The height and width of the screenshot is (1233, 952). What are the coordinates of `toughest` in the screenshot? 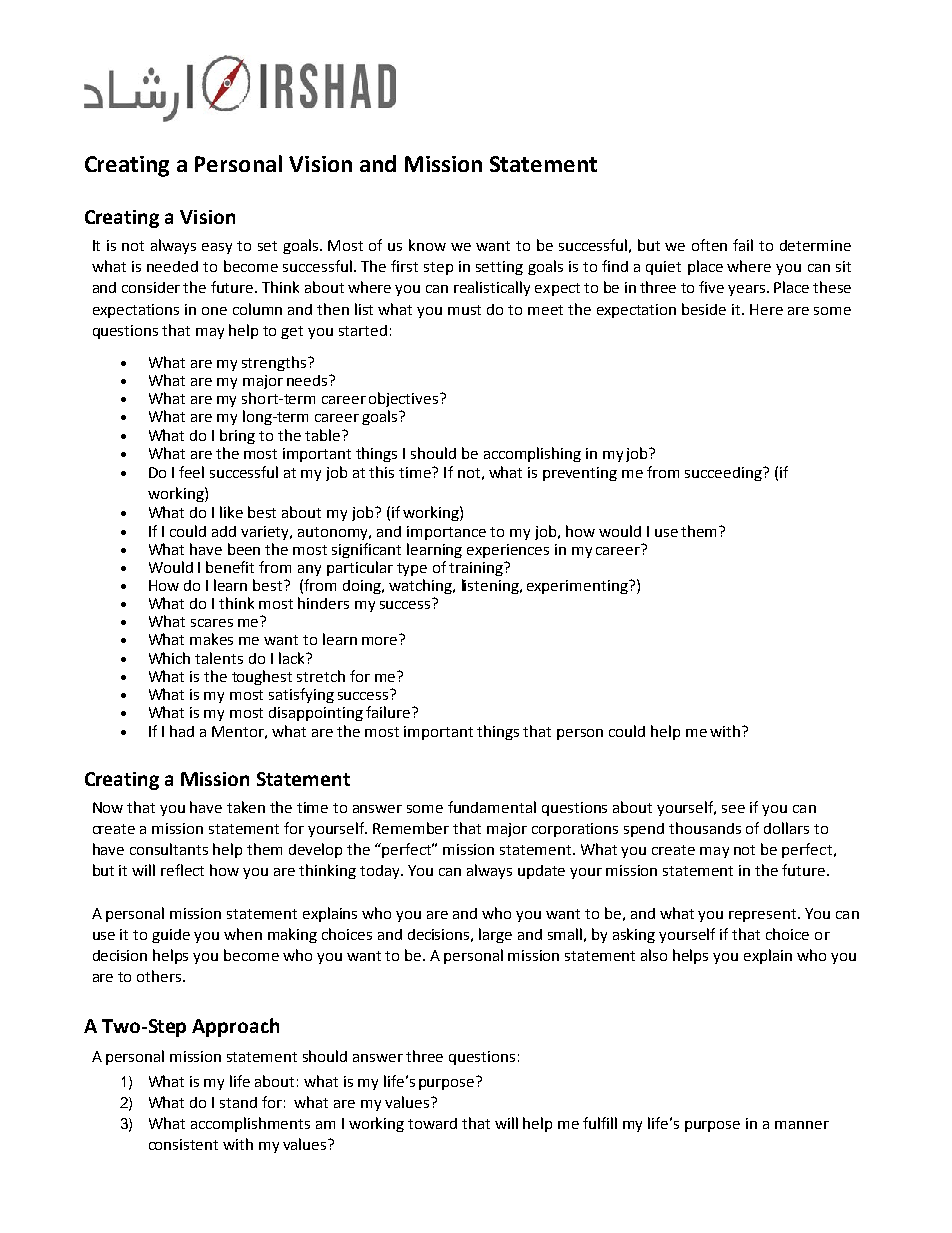 It's located at (262, 677).
